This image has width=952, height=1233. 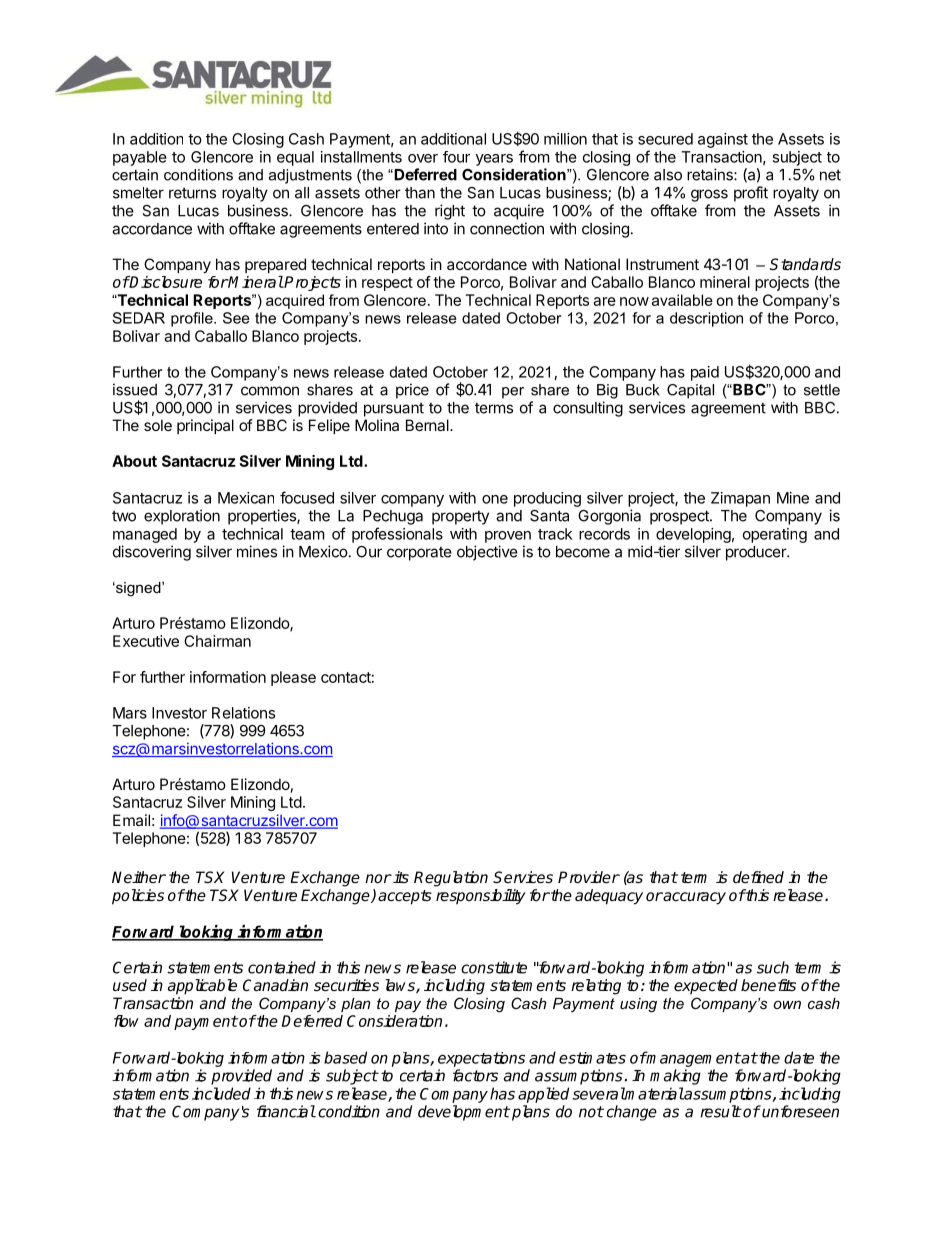 I want to click on policies, so click(x=138, y=897).
